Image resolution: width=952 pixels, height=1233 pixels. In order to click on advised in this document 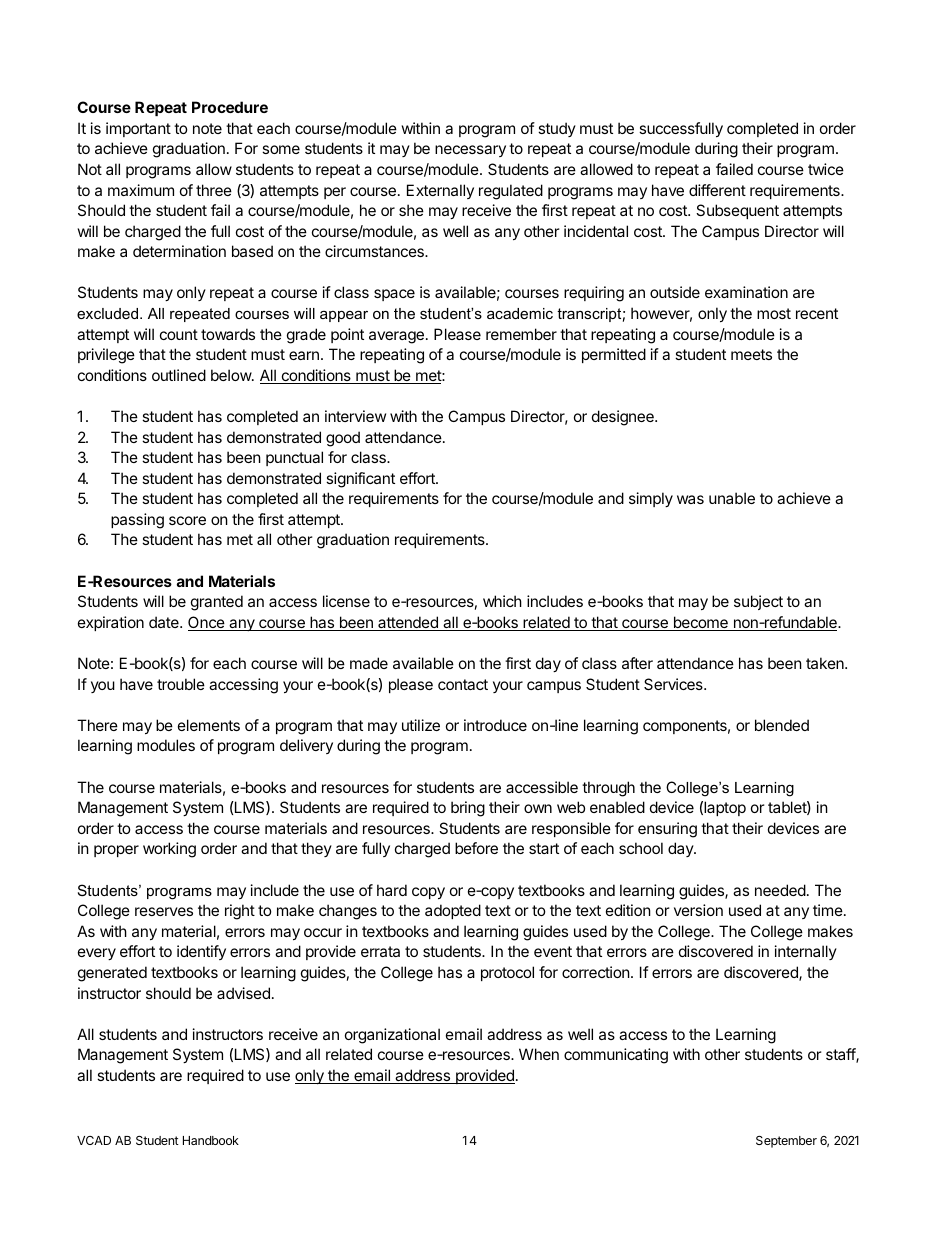, I will do `click(243, 993)`.
